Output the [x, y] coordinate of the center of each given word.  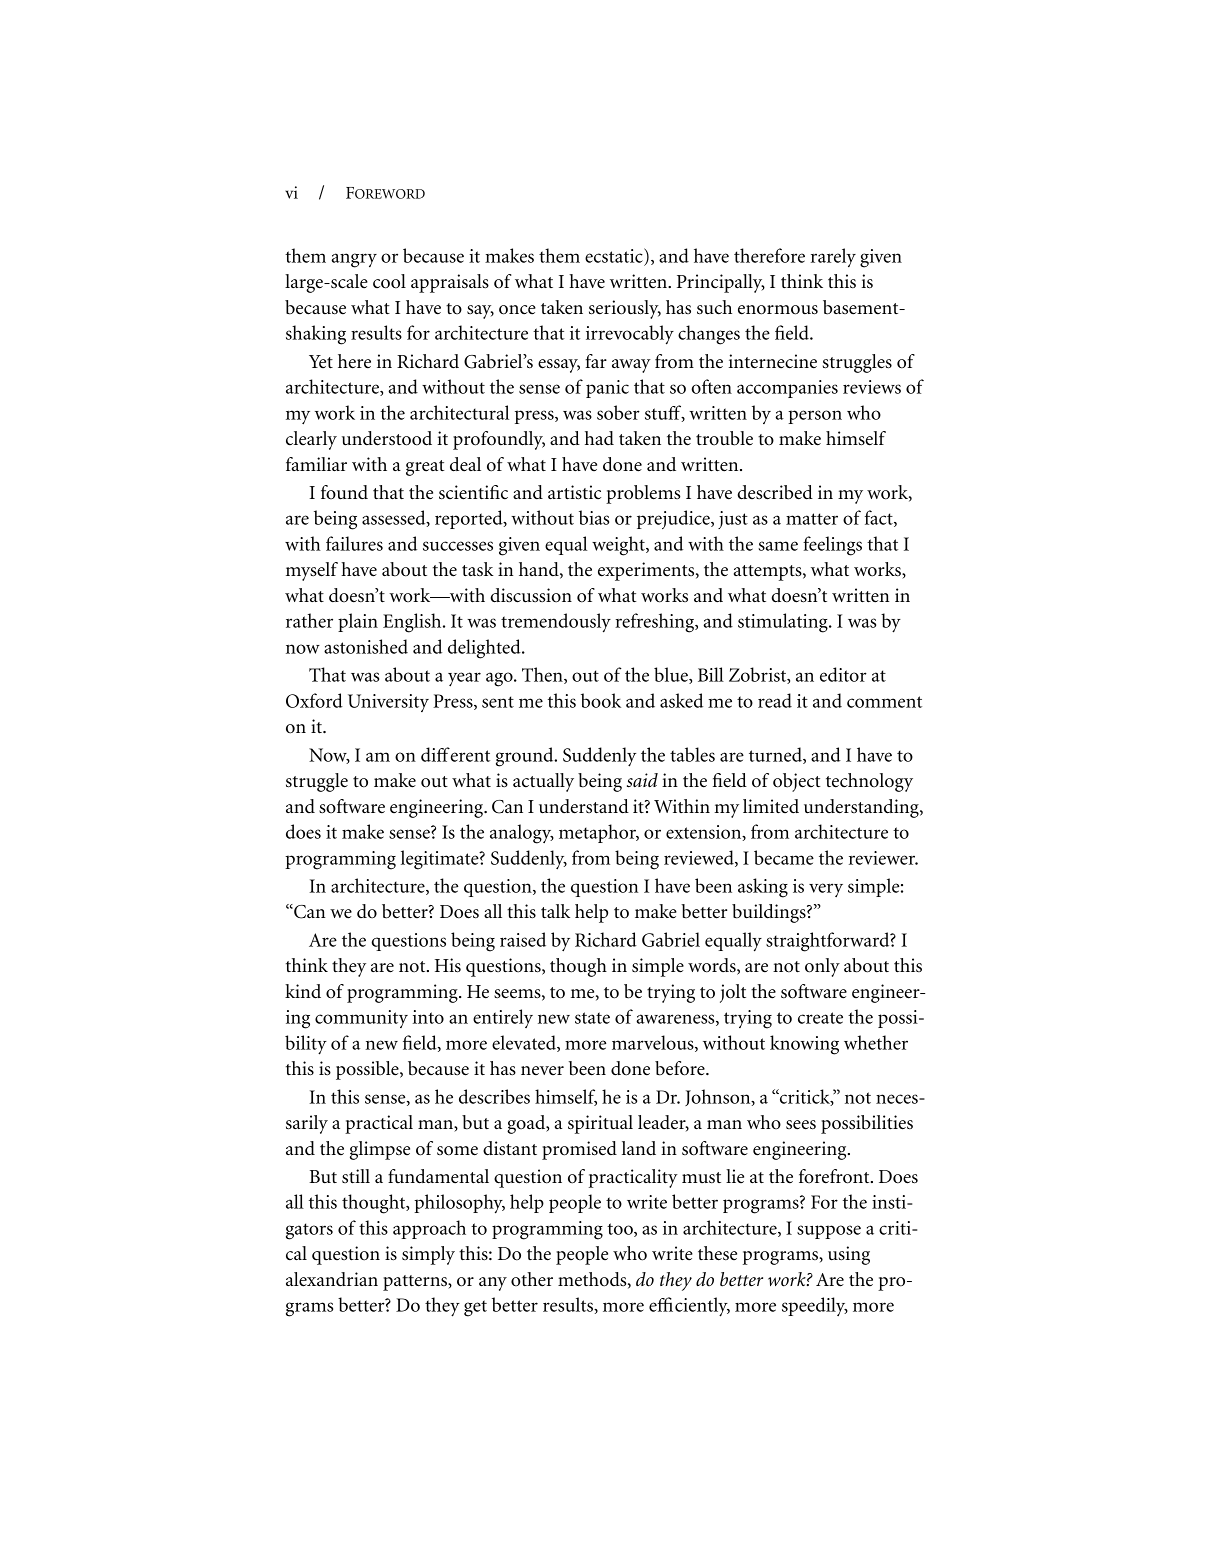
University [388, 703]
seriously [625, 309]
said [642, 780]
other [532, 1279]
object [796, 782]
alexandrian [332, 1279]
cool [389, 281]
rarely [833, 257]
